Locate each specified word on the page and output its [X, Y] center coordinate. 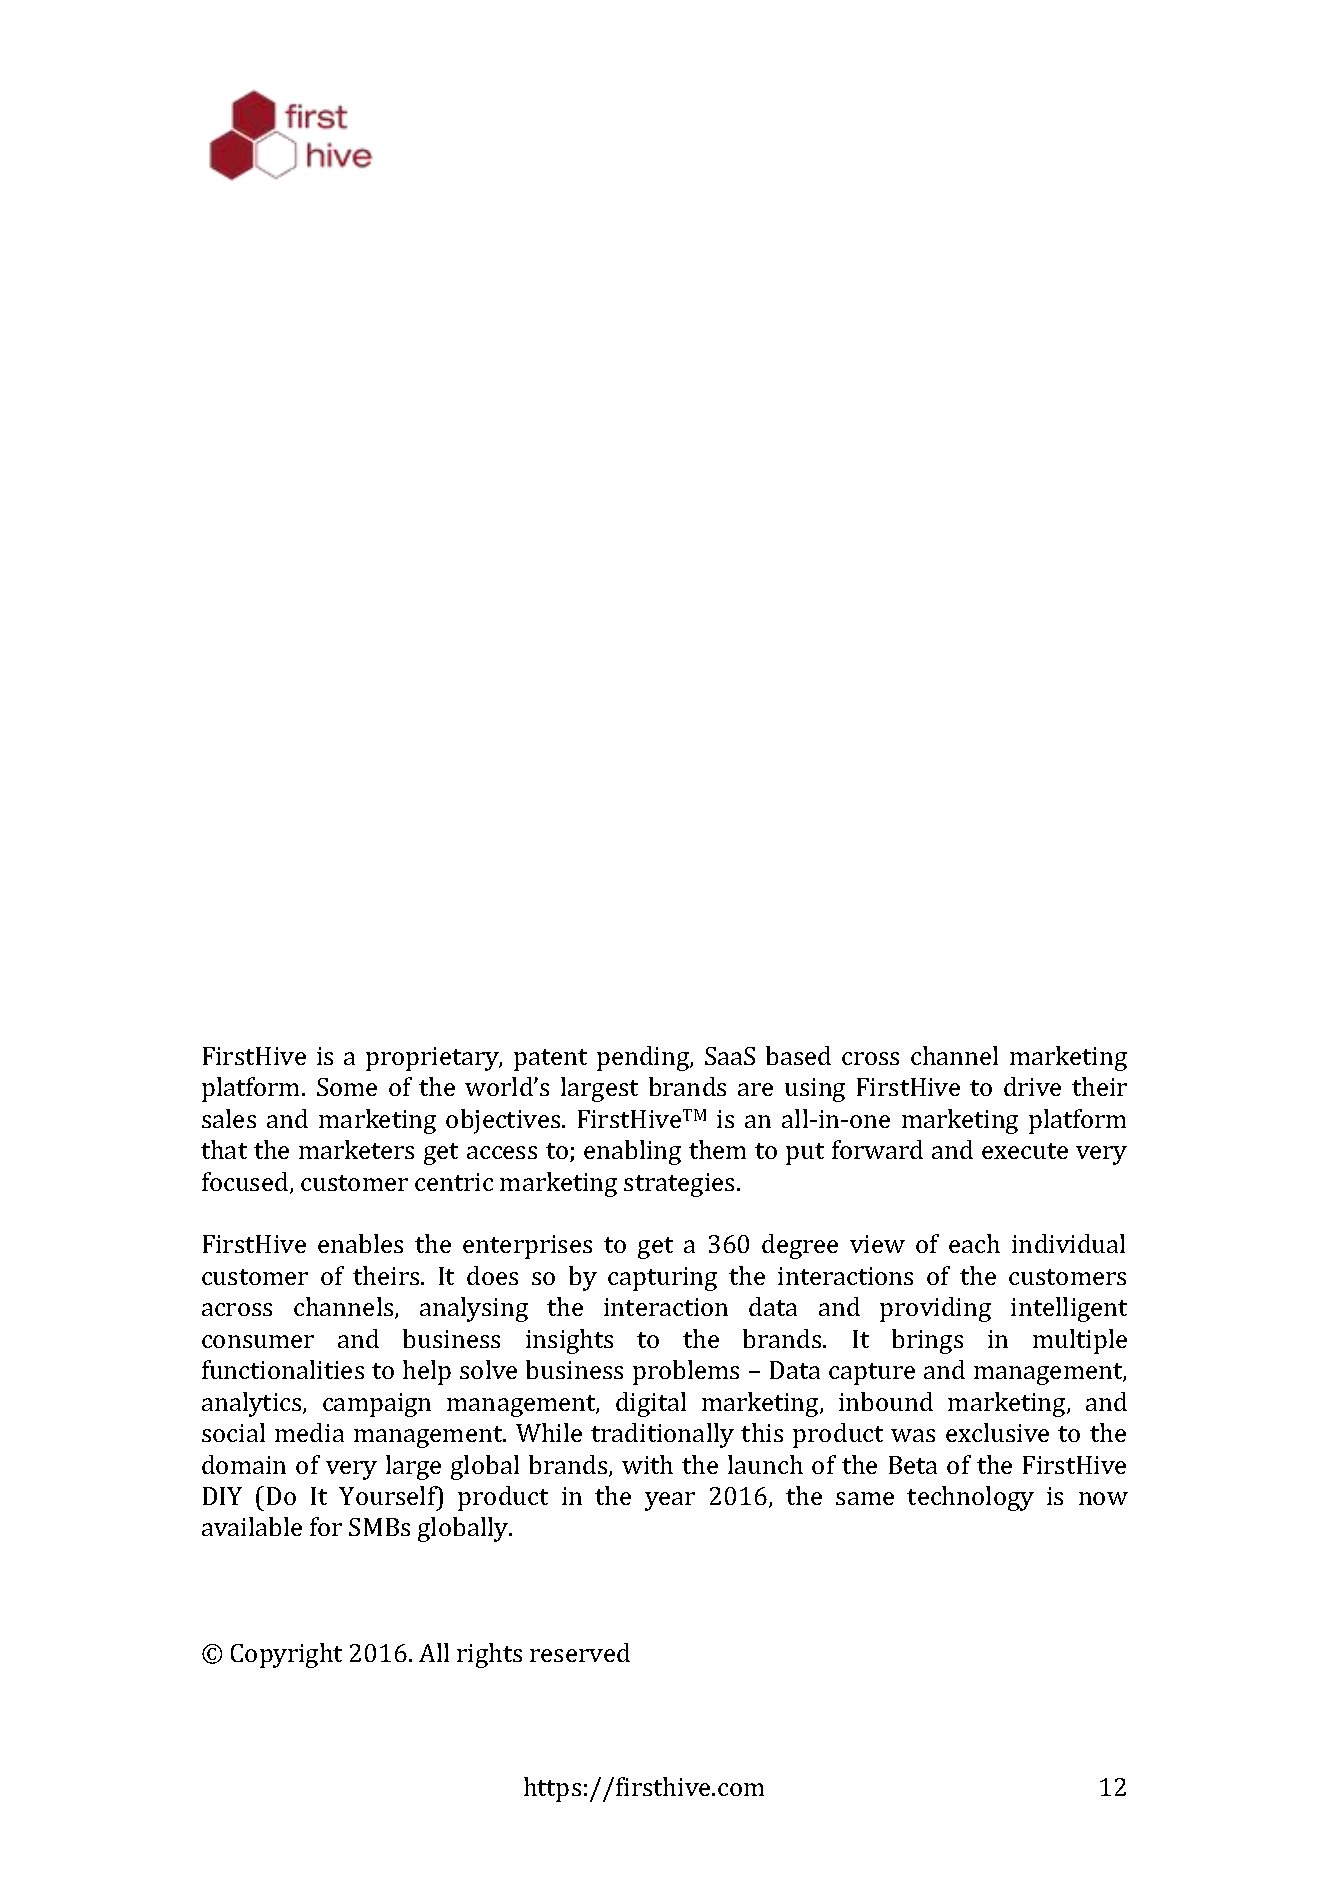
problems [686, 1372]
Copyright [286, 1655]
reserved [580, 1652]
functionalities [283, 1369]
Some [347, 1087]
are [755, 1089]
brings [927, 1341]
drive [1032, 1086]
